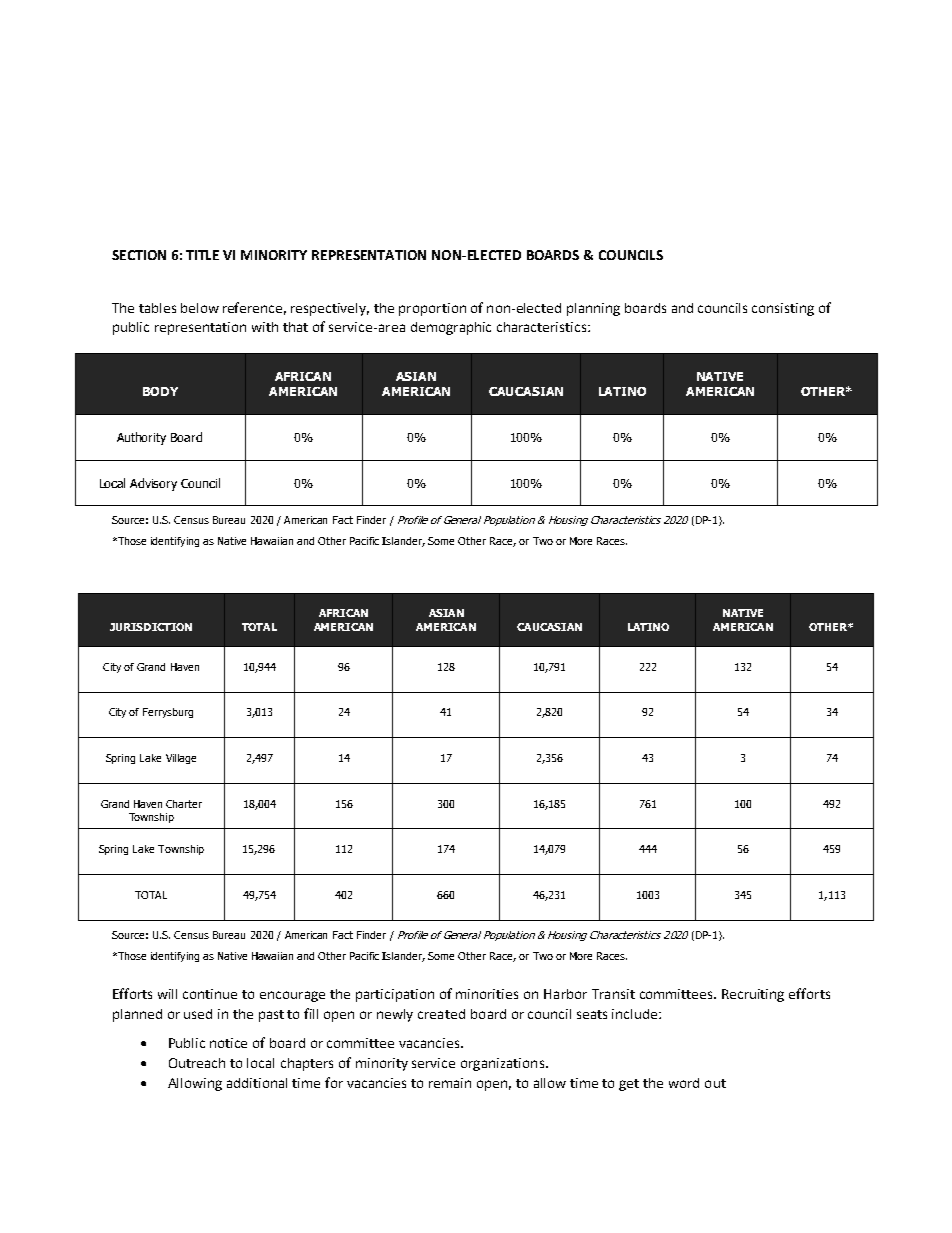  Describe the element at coordinates (451, 328) in the screenshot. I see `demographic` at that location.
